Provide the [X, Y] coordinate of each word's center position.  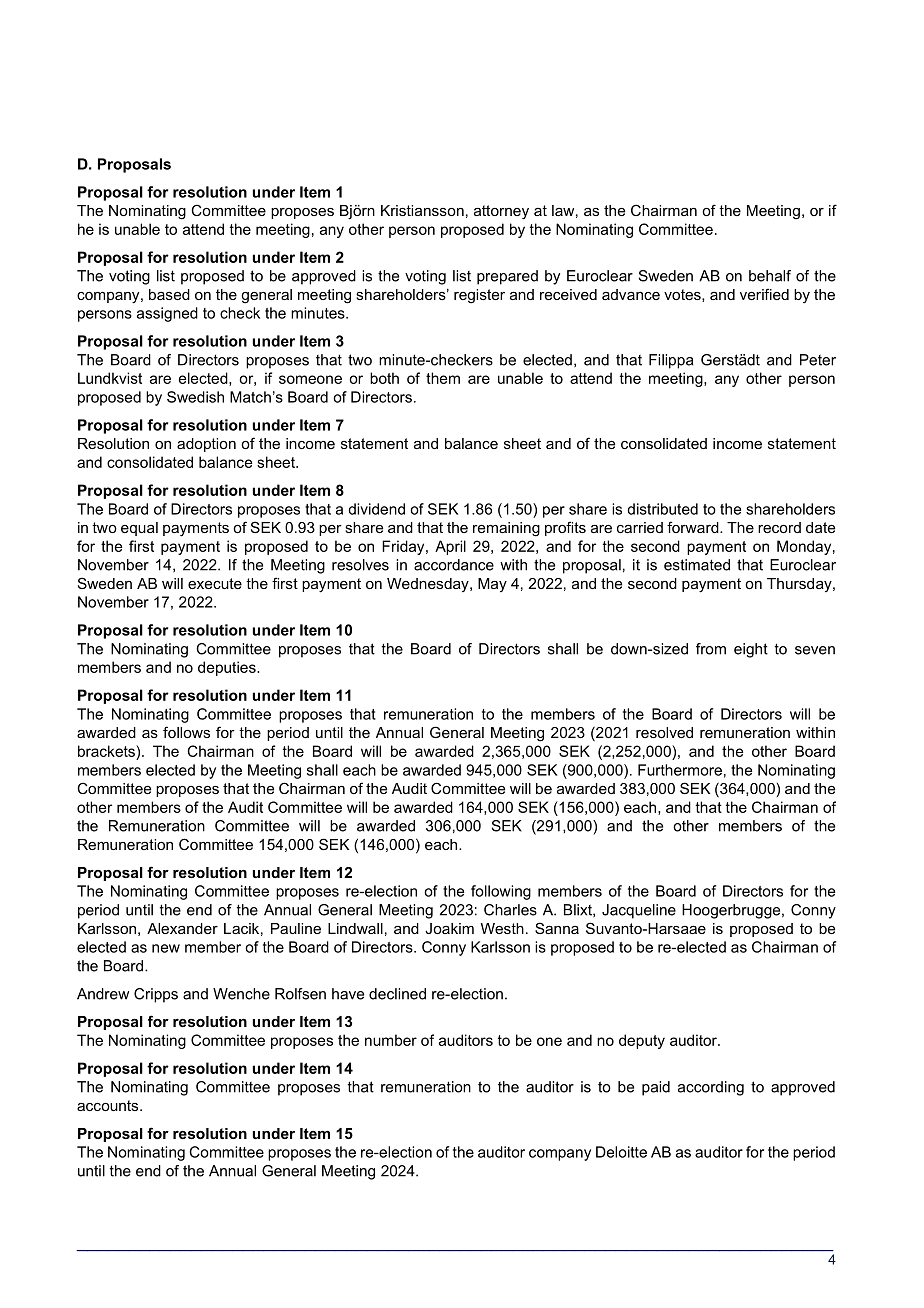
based [169, 294]
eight [751, 650]
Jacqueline [639, 911]
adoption [206, 445]
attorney [501, 212]
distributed [662, 509]
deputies [228, 668]
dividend [376, 509]
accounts [109, 1105]
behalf [770, 276]
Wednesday [429, 585]
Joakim [449, 928]
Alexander [182, 928]
